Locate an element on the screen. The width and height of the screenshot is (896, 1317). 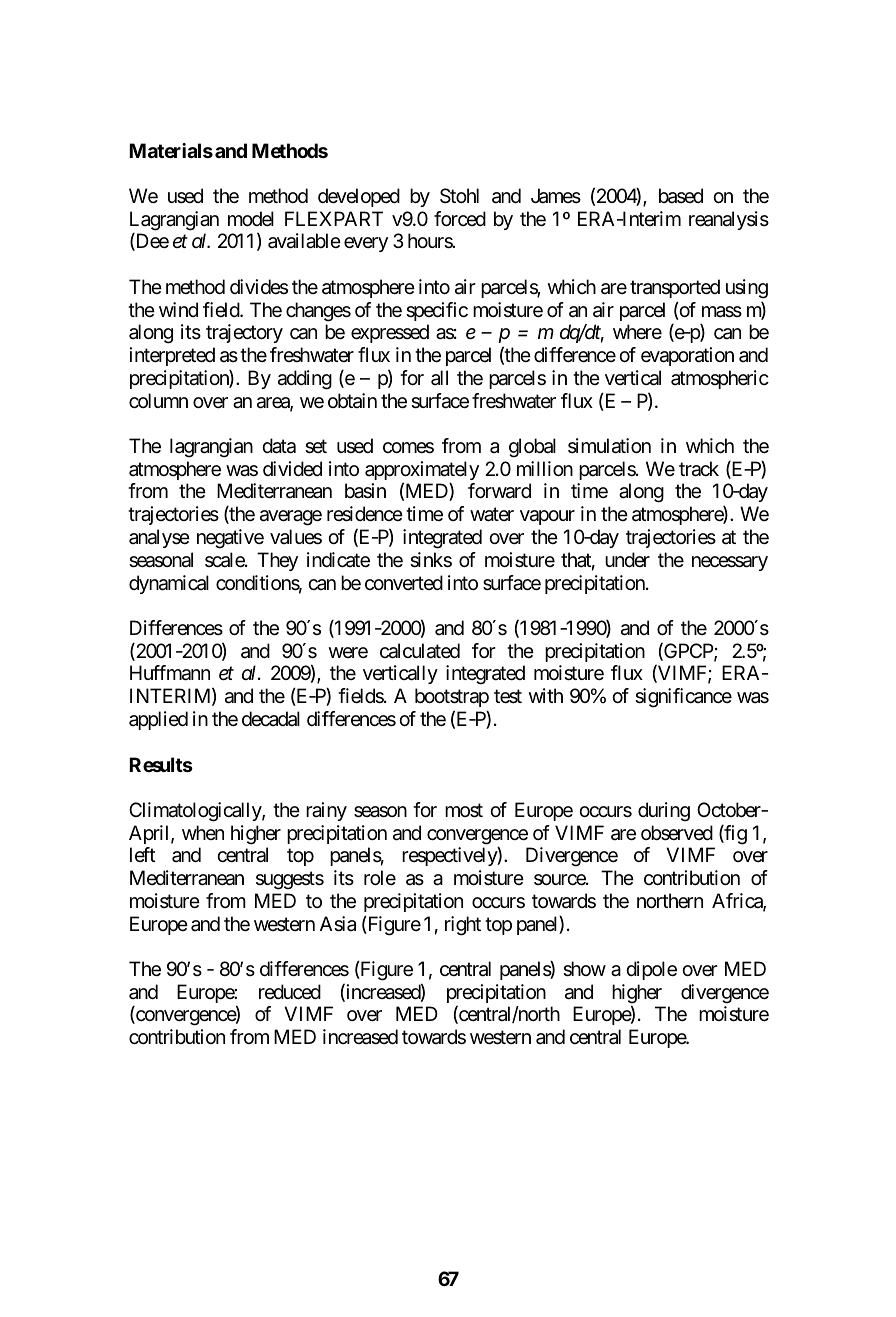
forced is located at coordinates (460, 218).
